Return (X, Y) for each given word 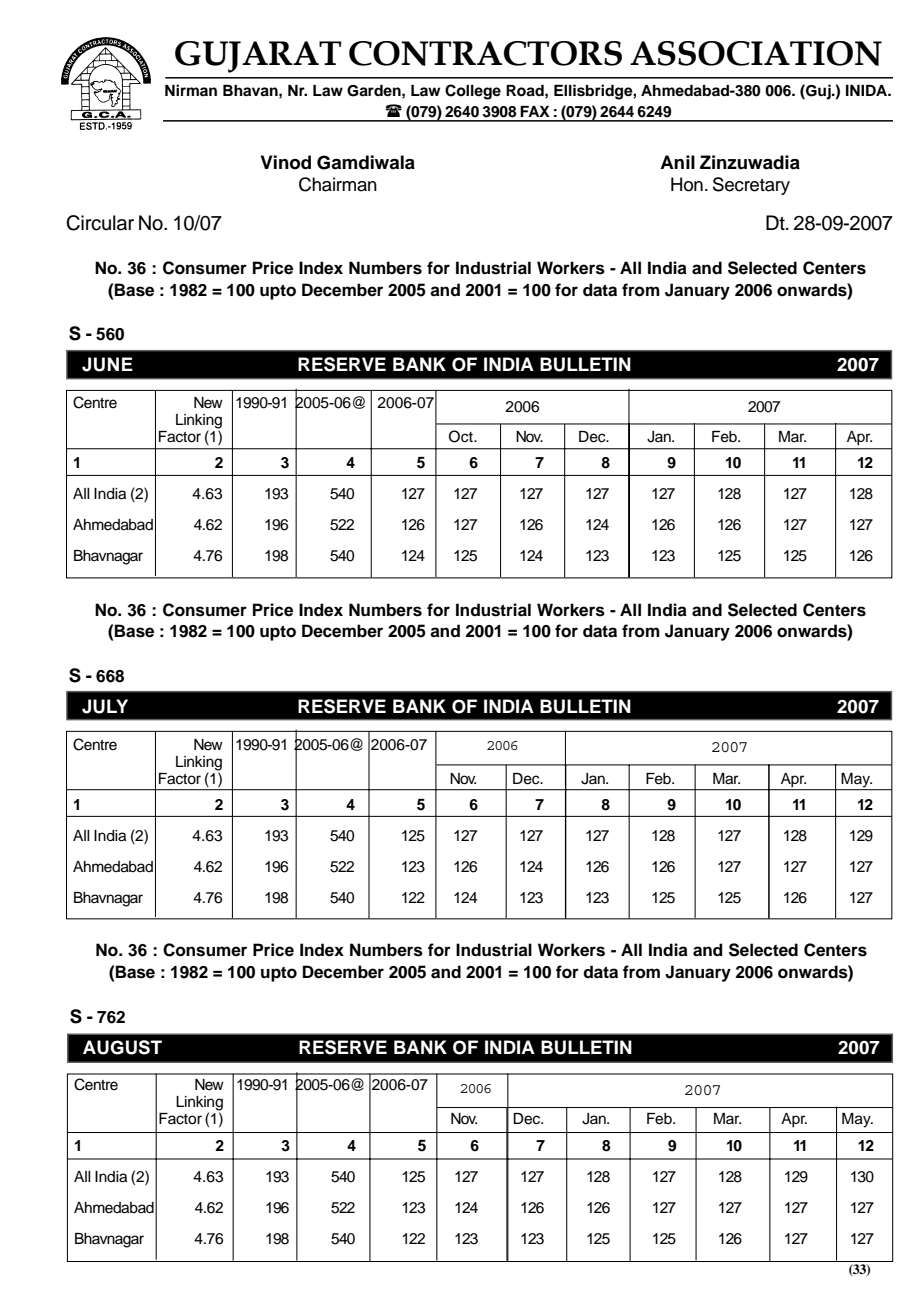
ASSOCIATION (756, 53)
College (473, 92)
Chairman (338, 184)
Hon (687, 184)
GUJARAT (258, 57)
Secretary (751, 186)
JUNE (107, 364)
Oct (462, 436)
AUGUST (122, 1047)
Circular (100, 223)
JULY (105, 706)
